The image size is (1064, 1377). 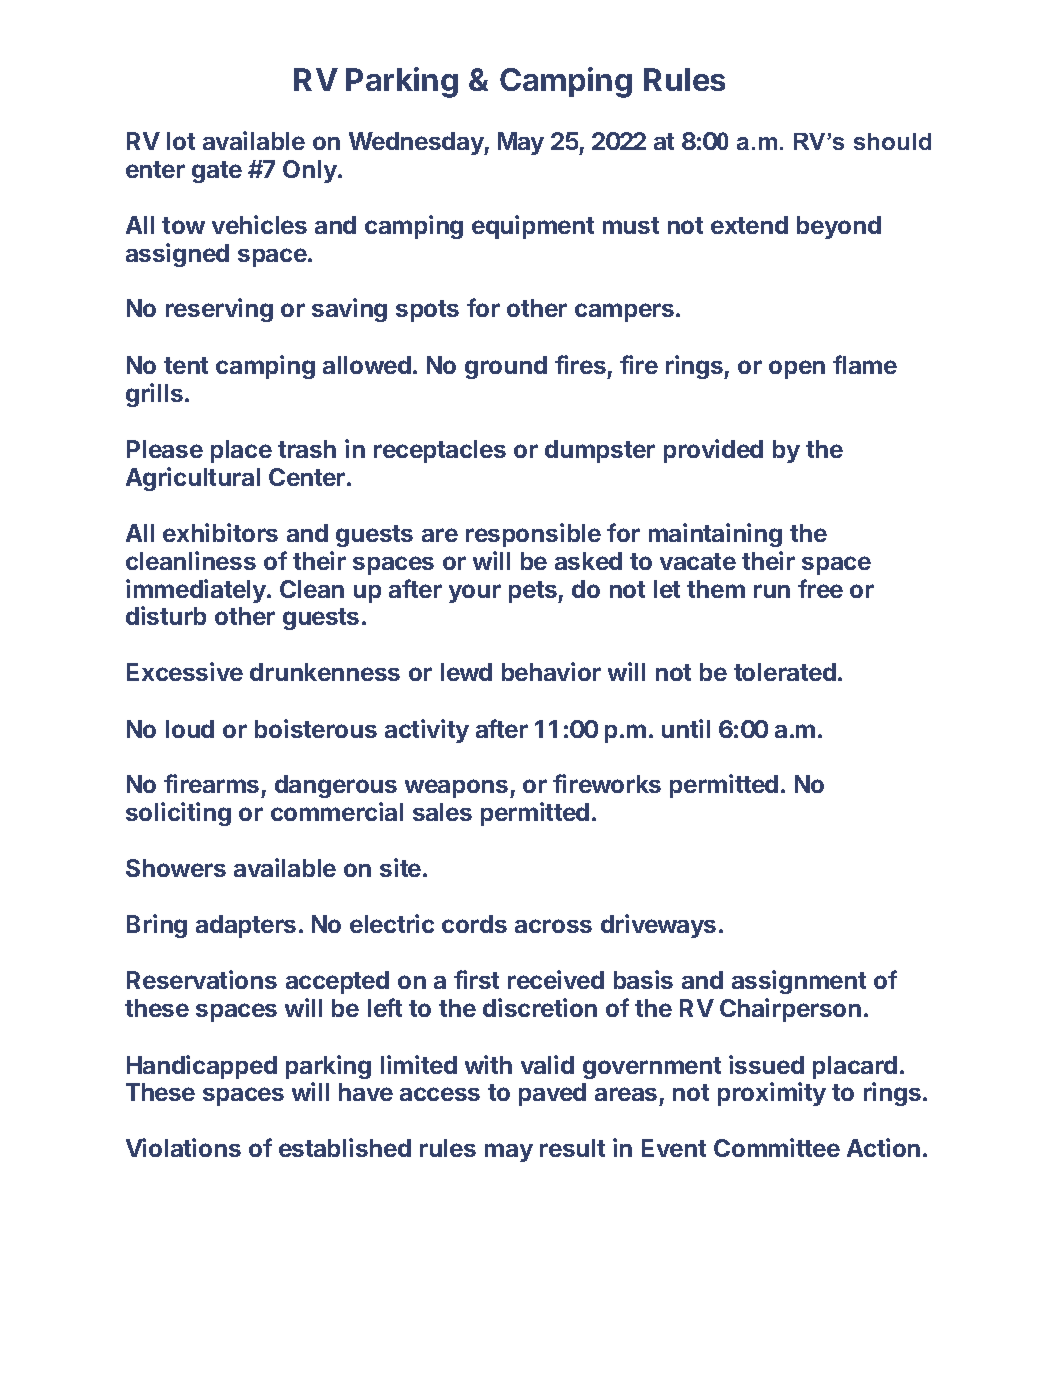 I want to click on proximity, so click(x=772, y=1094).
